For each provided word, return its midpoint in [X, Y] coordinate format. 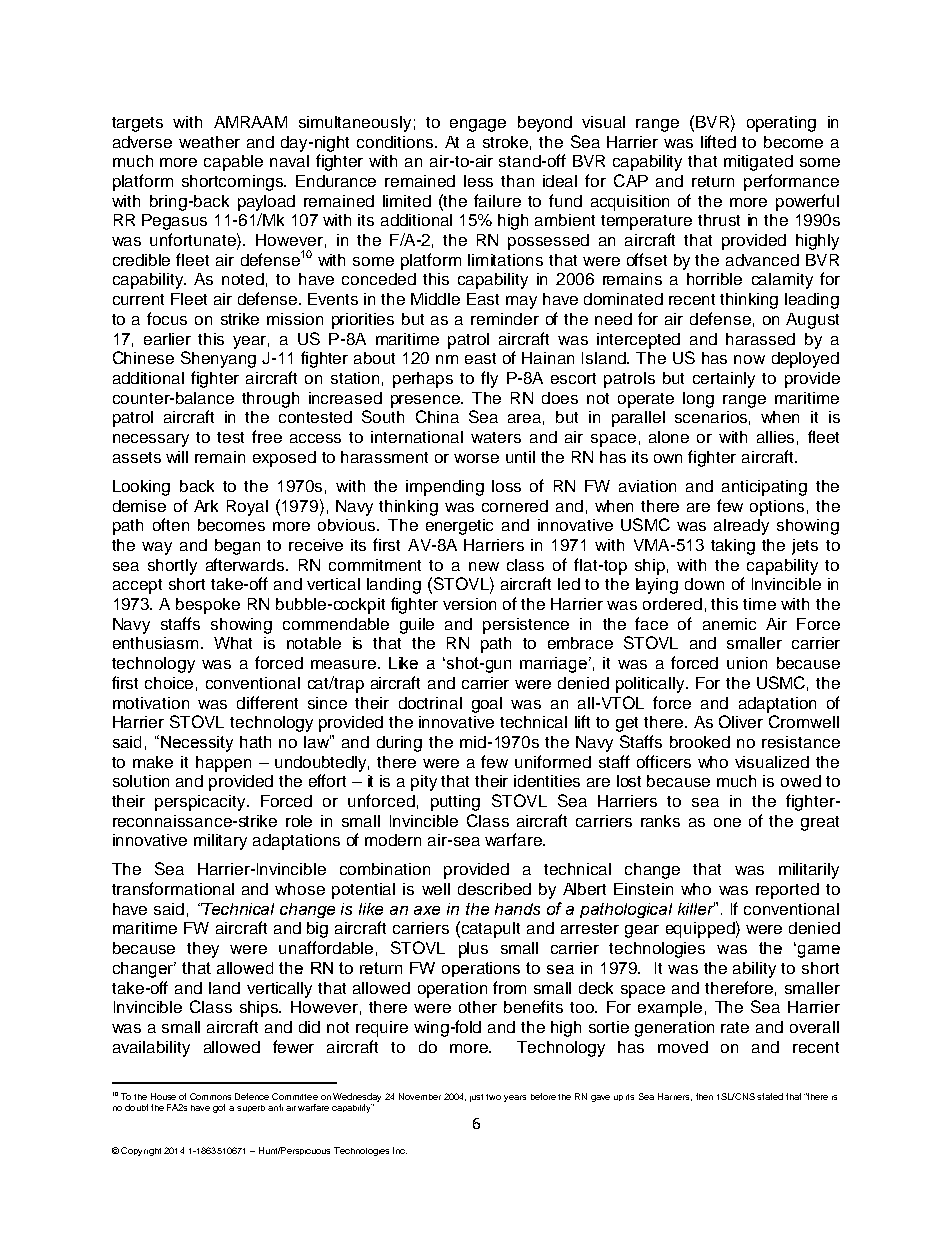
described [494, 889]
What [233, 643]
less [478, 181]
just [476, 1098]
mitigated [758, 163]
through [270, 400]
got [219, 1108]
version [469, 604]
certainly [724, 380]
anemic [729, 624]
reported [787, 891]
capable [233, 163]
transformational [173, 888]
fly [489, 379]
